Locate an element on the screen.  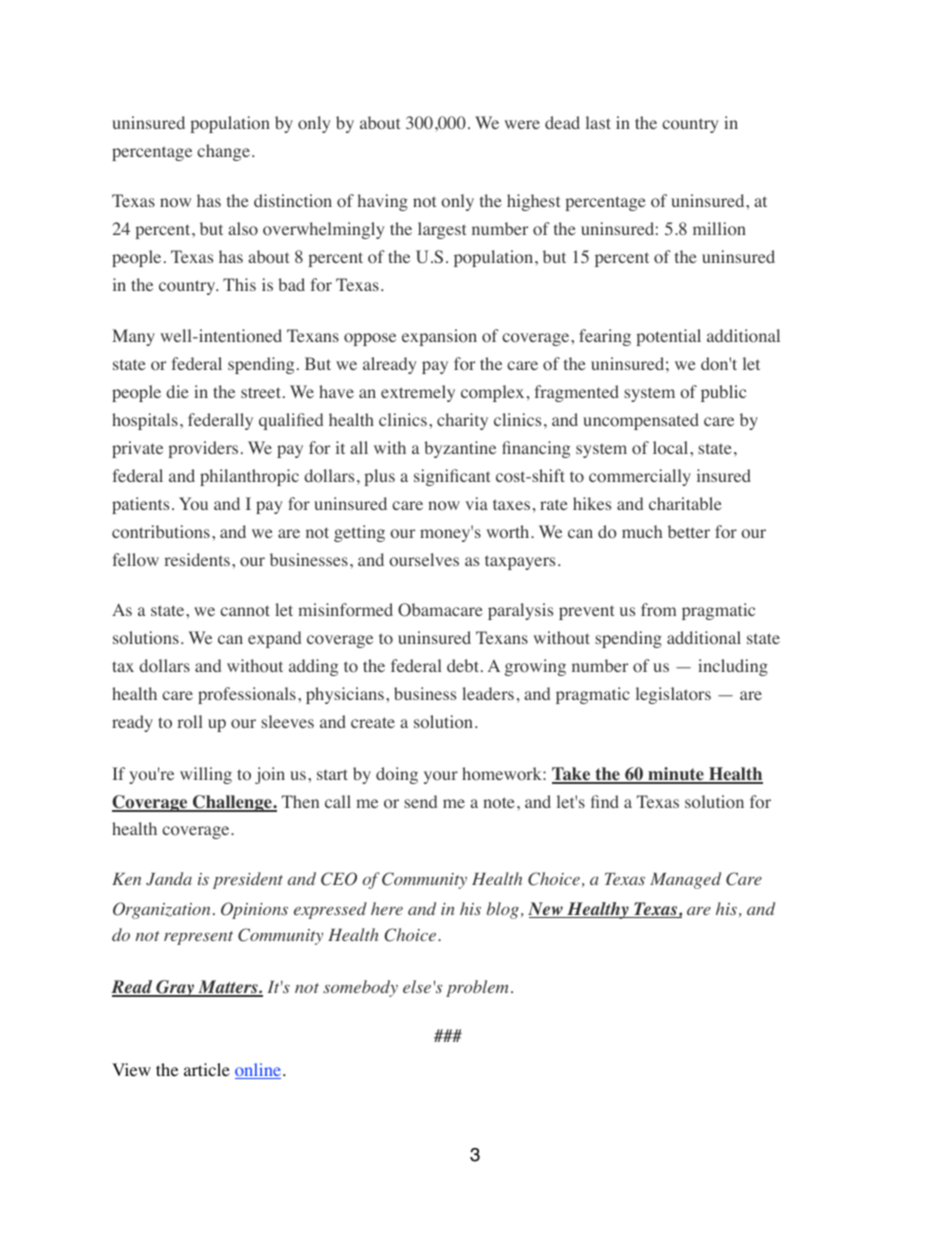
last is located at coordinates (598, 122).
